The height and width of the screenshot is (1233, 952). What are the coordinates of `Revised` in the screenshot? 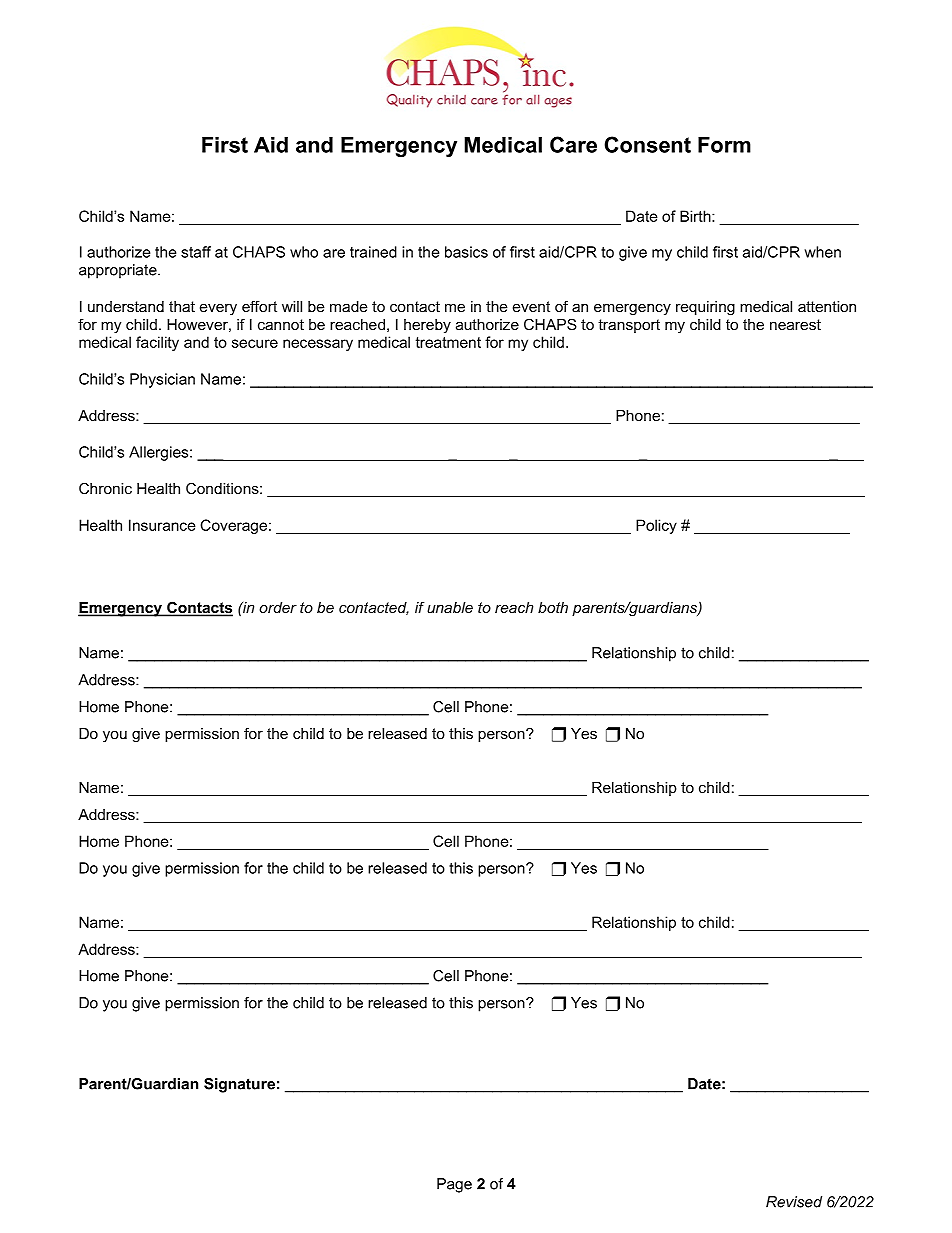 It's located at (794, 1202).
